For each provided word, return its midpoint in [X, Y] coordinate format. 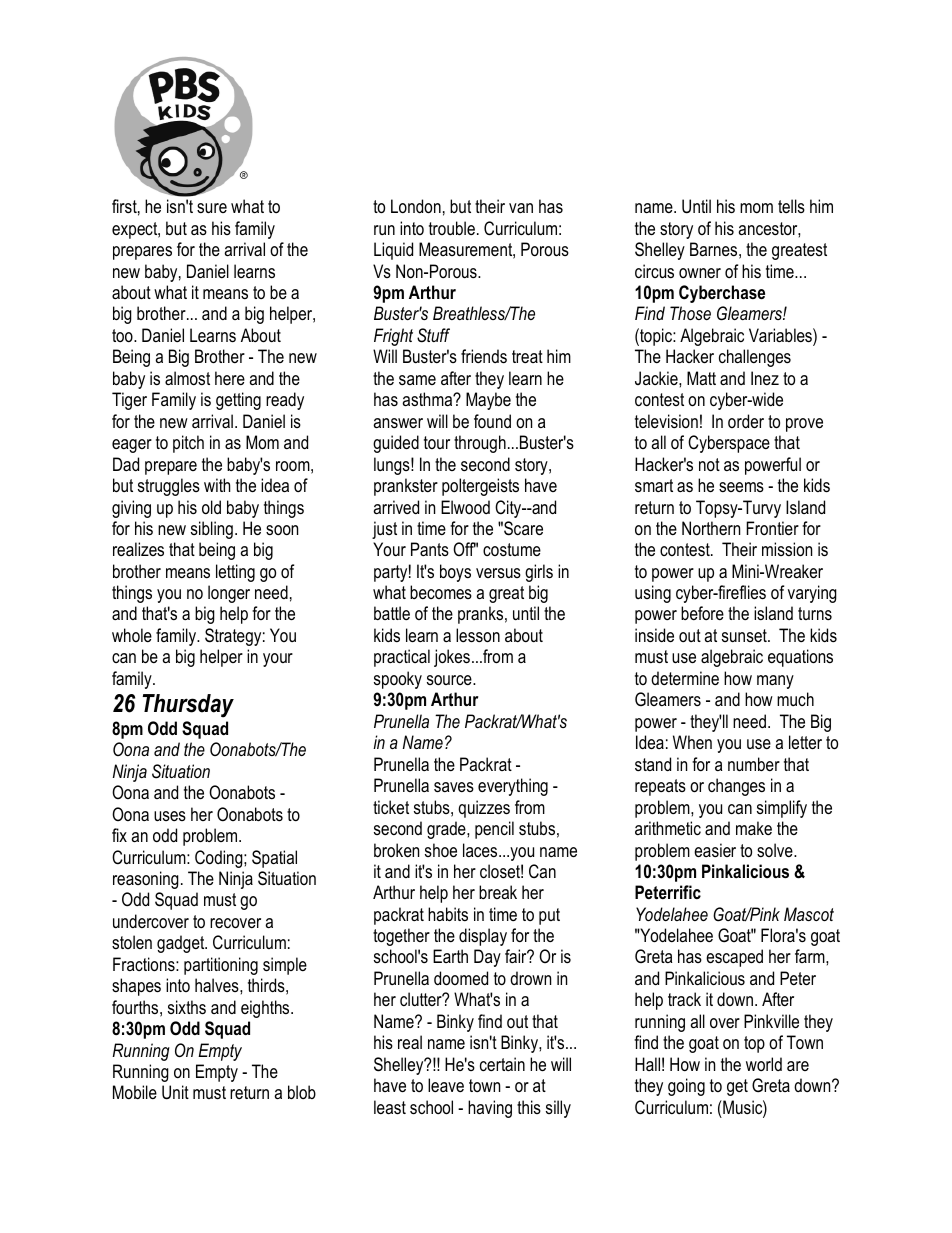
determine [685, 678]
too [123, 335]
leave [446, 1085]
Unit [175, 1092]
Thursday [188, 706]
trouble [452, 228]
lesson [478, 635]
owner [700, 273]
